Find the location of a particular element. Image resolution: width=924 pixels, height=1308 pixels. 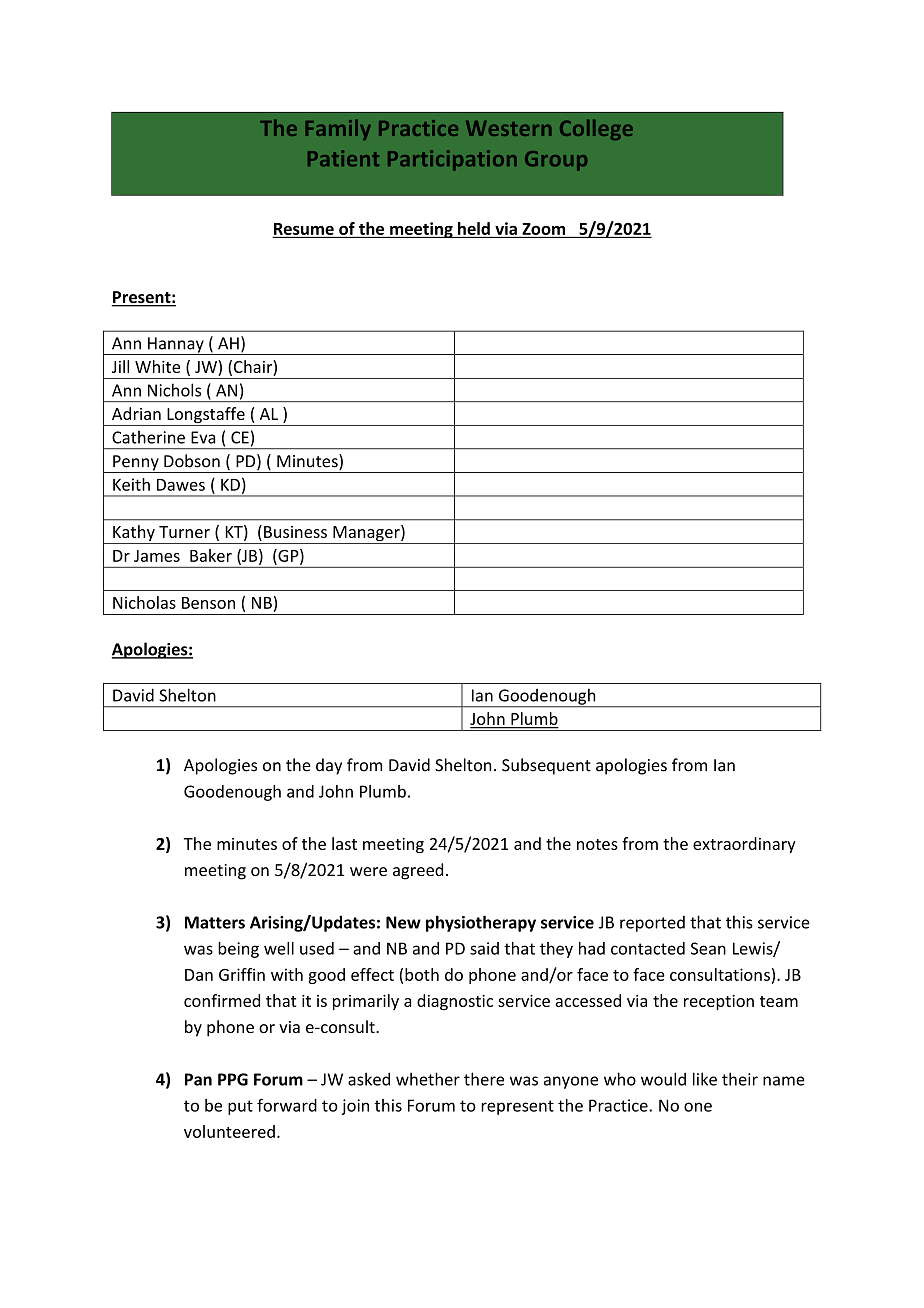

whether is located at coordinates (428, 1079).
